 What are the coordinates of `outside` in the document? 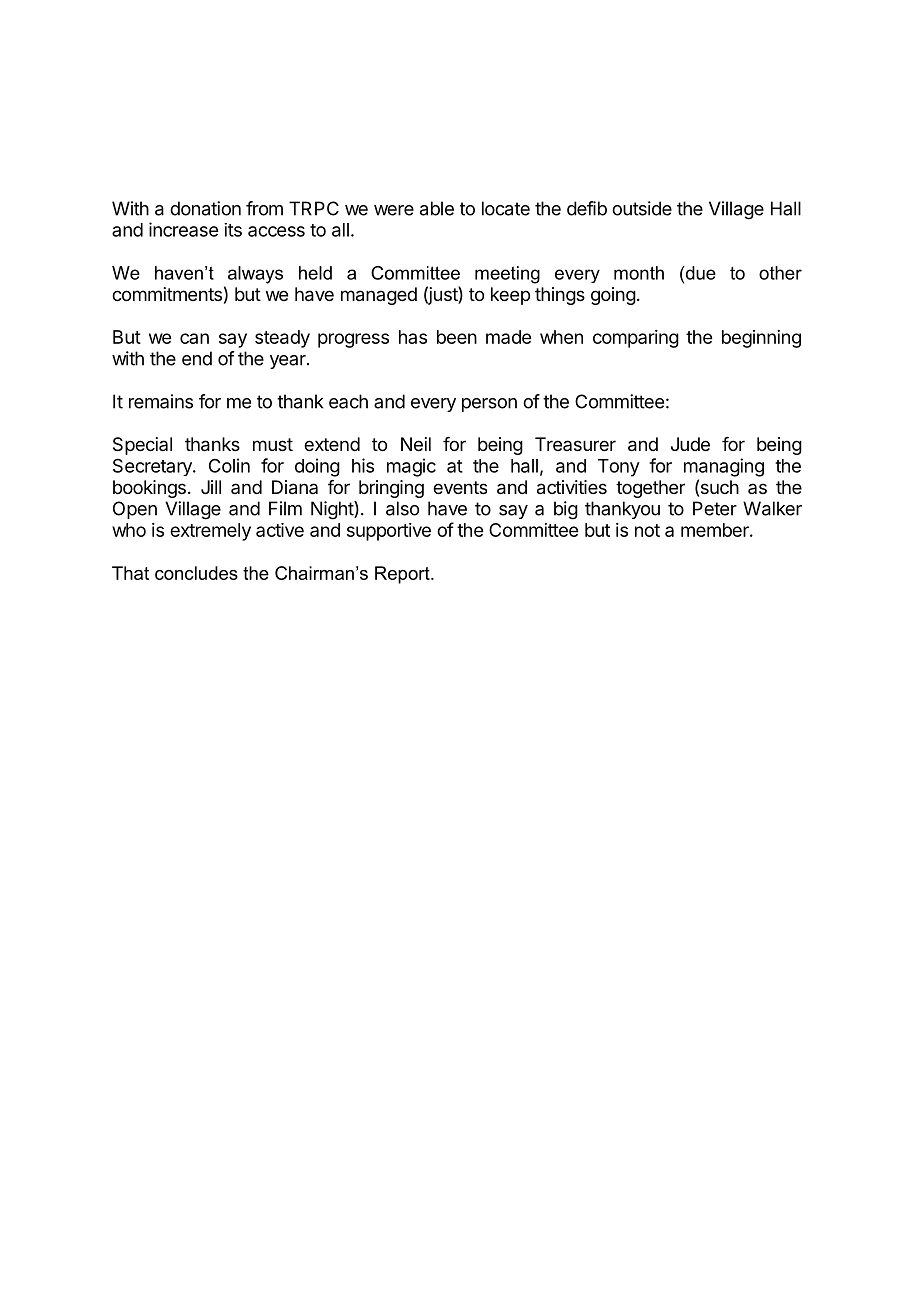 It's located at (642, 208).
